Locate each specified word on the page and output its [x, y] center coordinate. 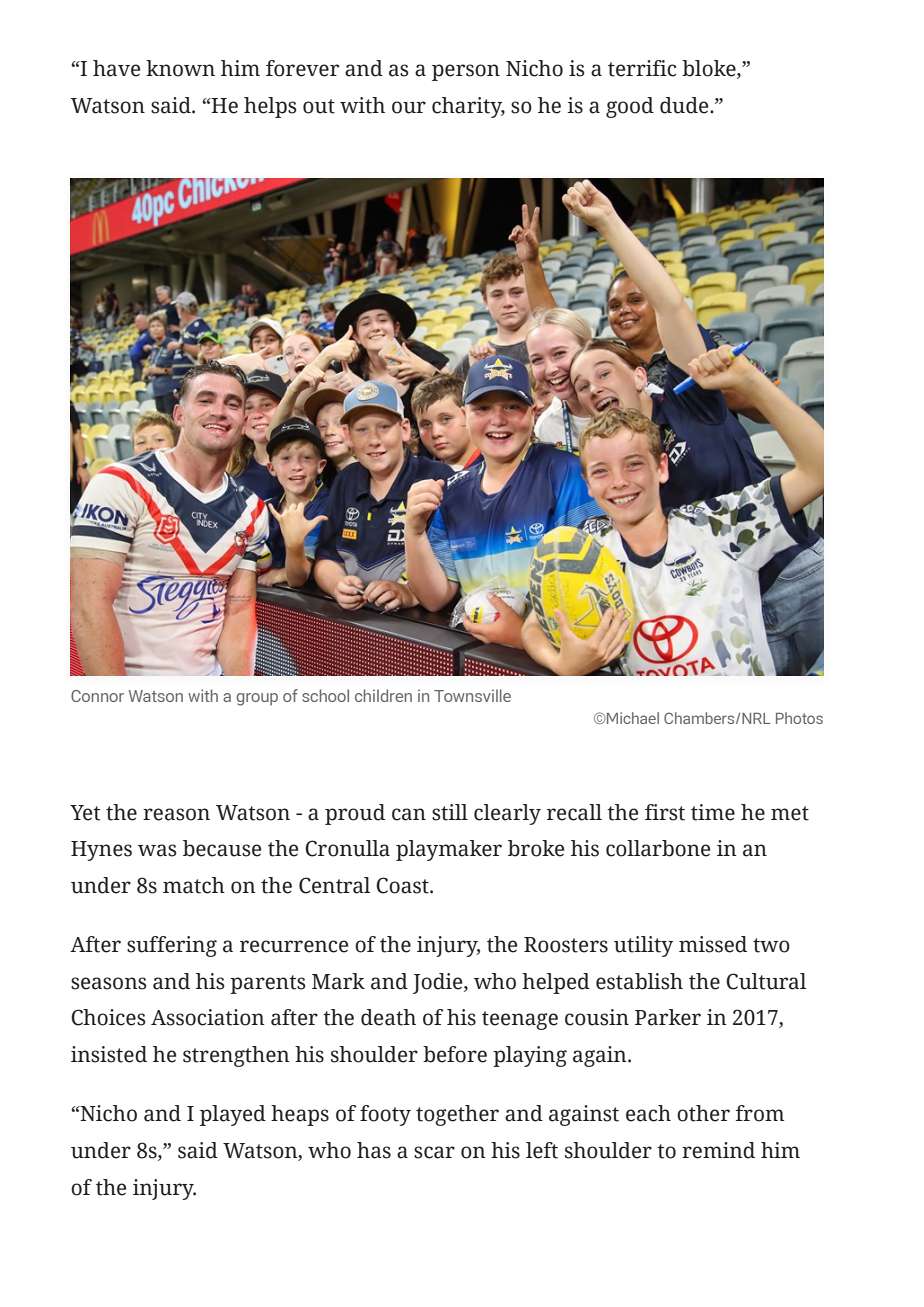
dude [685, 105]
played [233, 1115]
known [180, 68]
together [457, 1115]
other [703, 1113]
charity [468, 107]
